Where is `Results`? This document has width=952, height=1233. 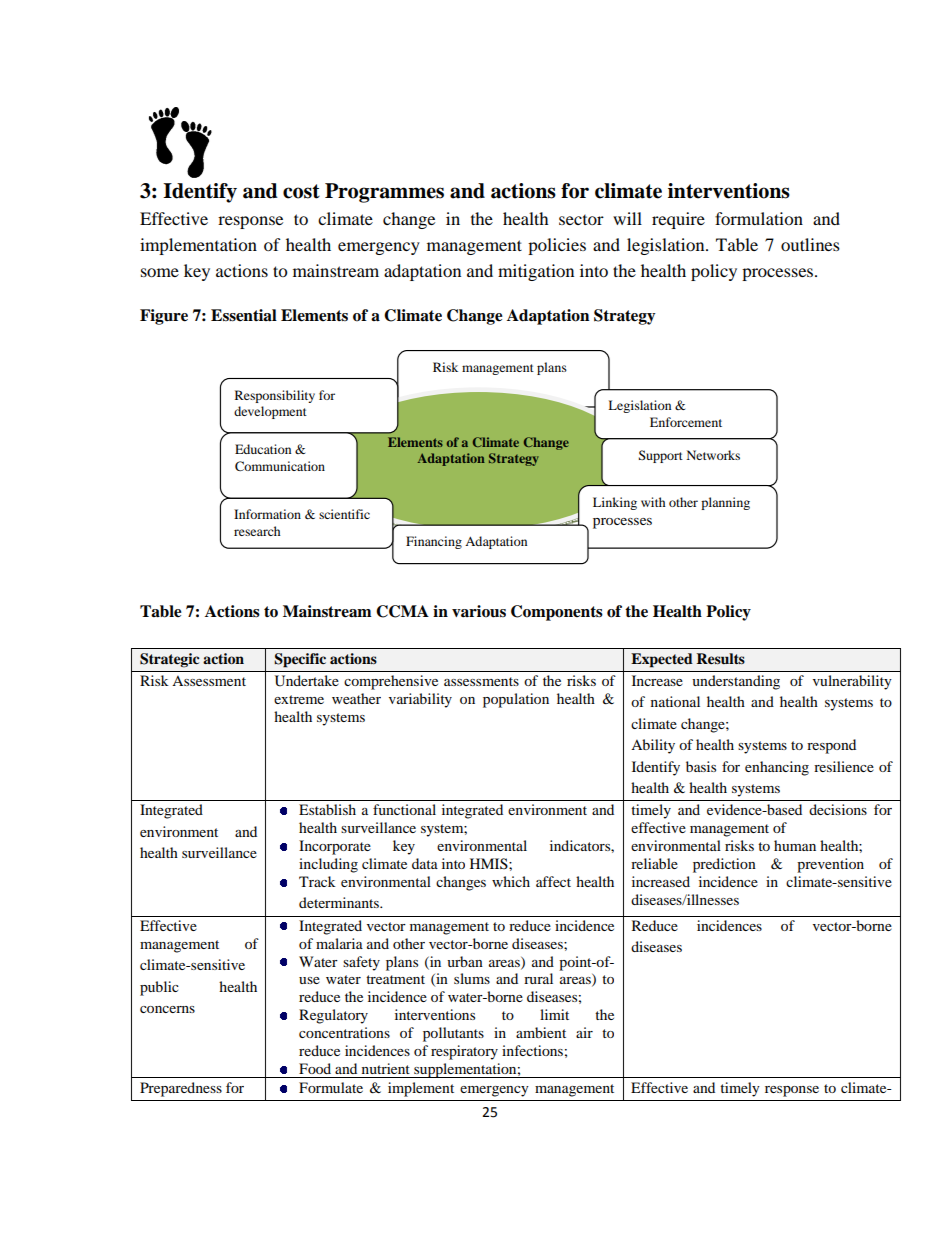 Results is located at coordinates (721, 658).
